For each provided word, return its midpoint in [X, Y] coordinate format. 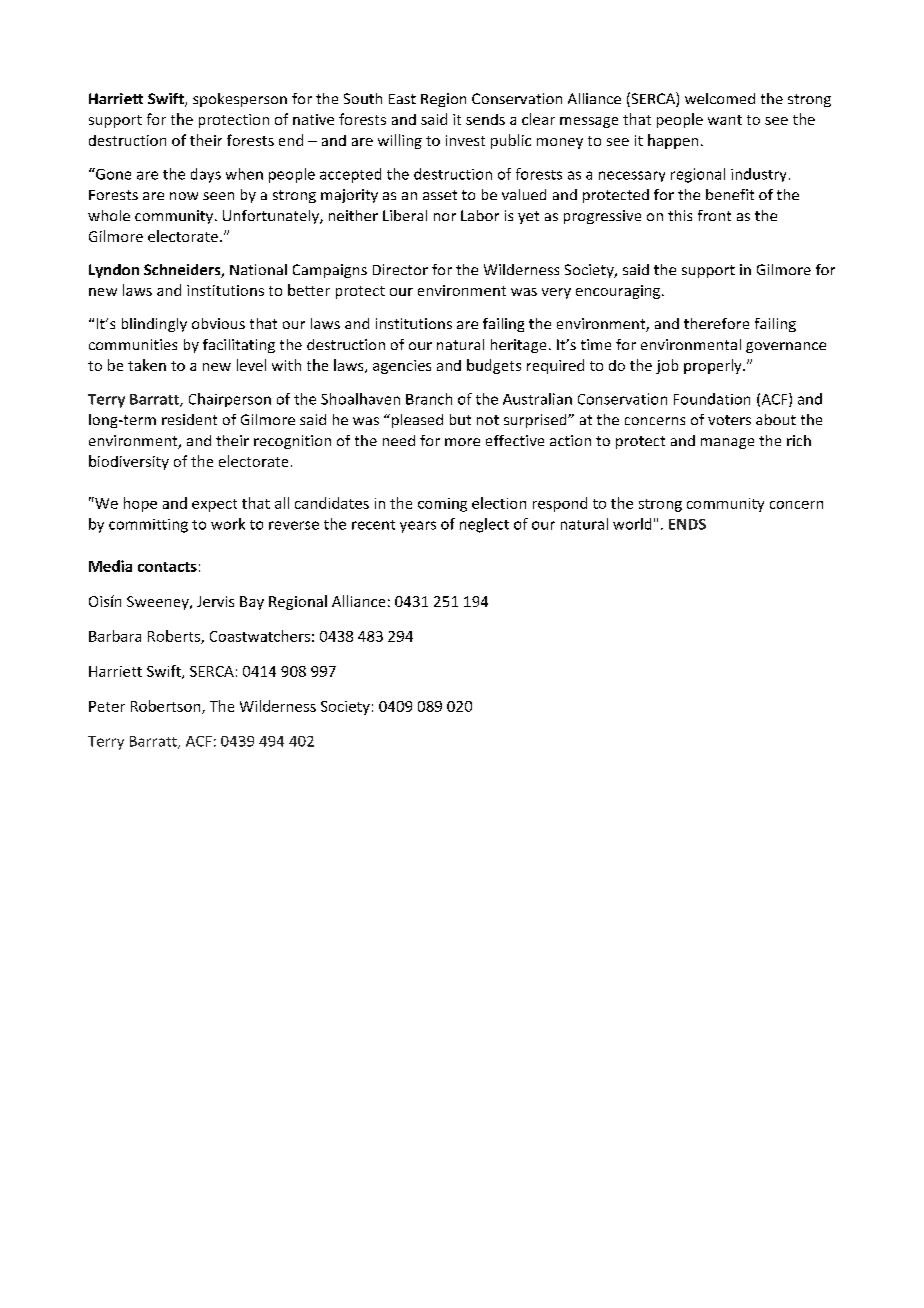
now [184, 196]
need [399, 440]
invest [465, 140]
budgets [494, 366]
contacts [167, 567]
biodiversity [129, 462]
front [714, 215]
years [418, 527]
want [725, 120]
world [632, 524]
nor [445, 217]
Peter [107, 706]
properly [714, 366]
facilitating [239, 346]
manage [727, 443]
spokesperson [240, 100]
